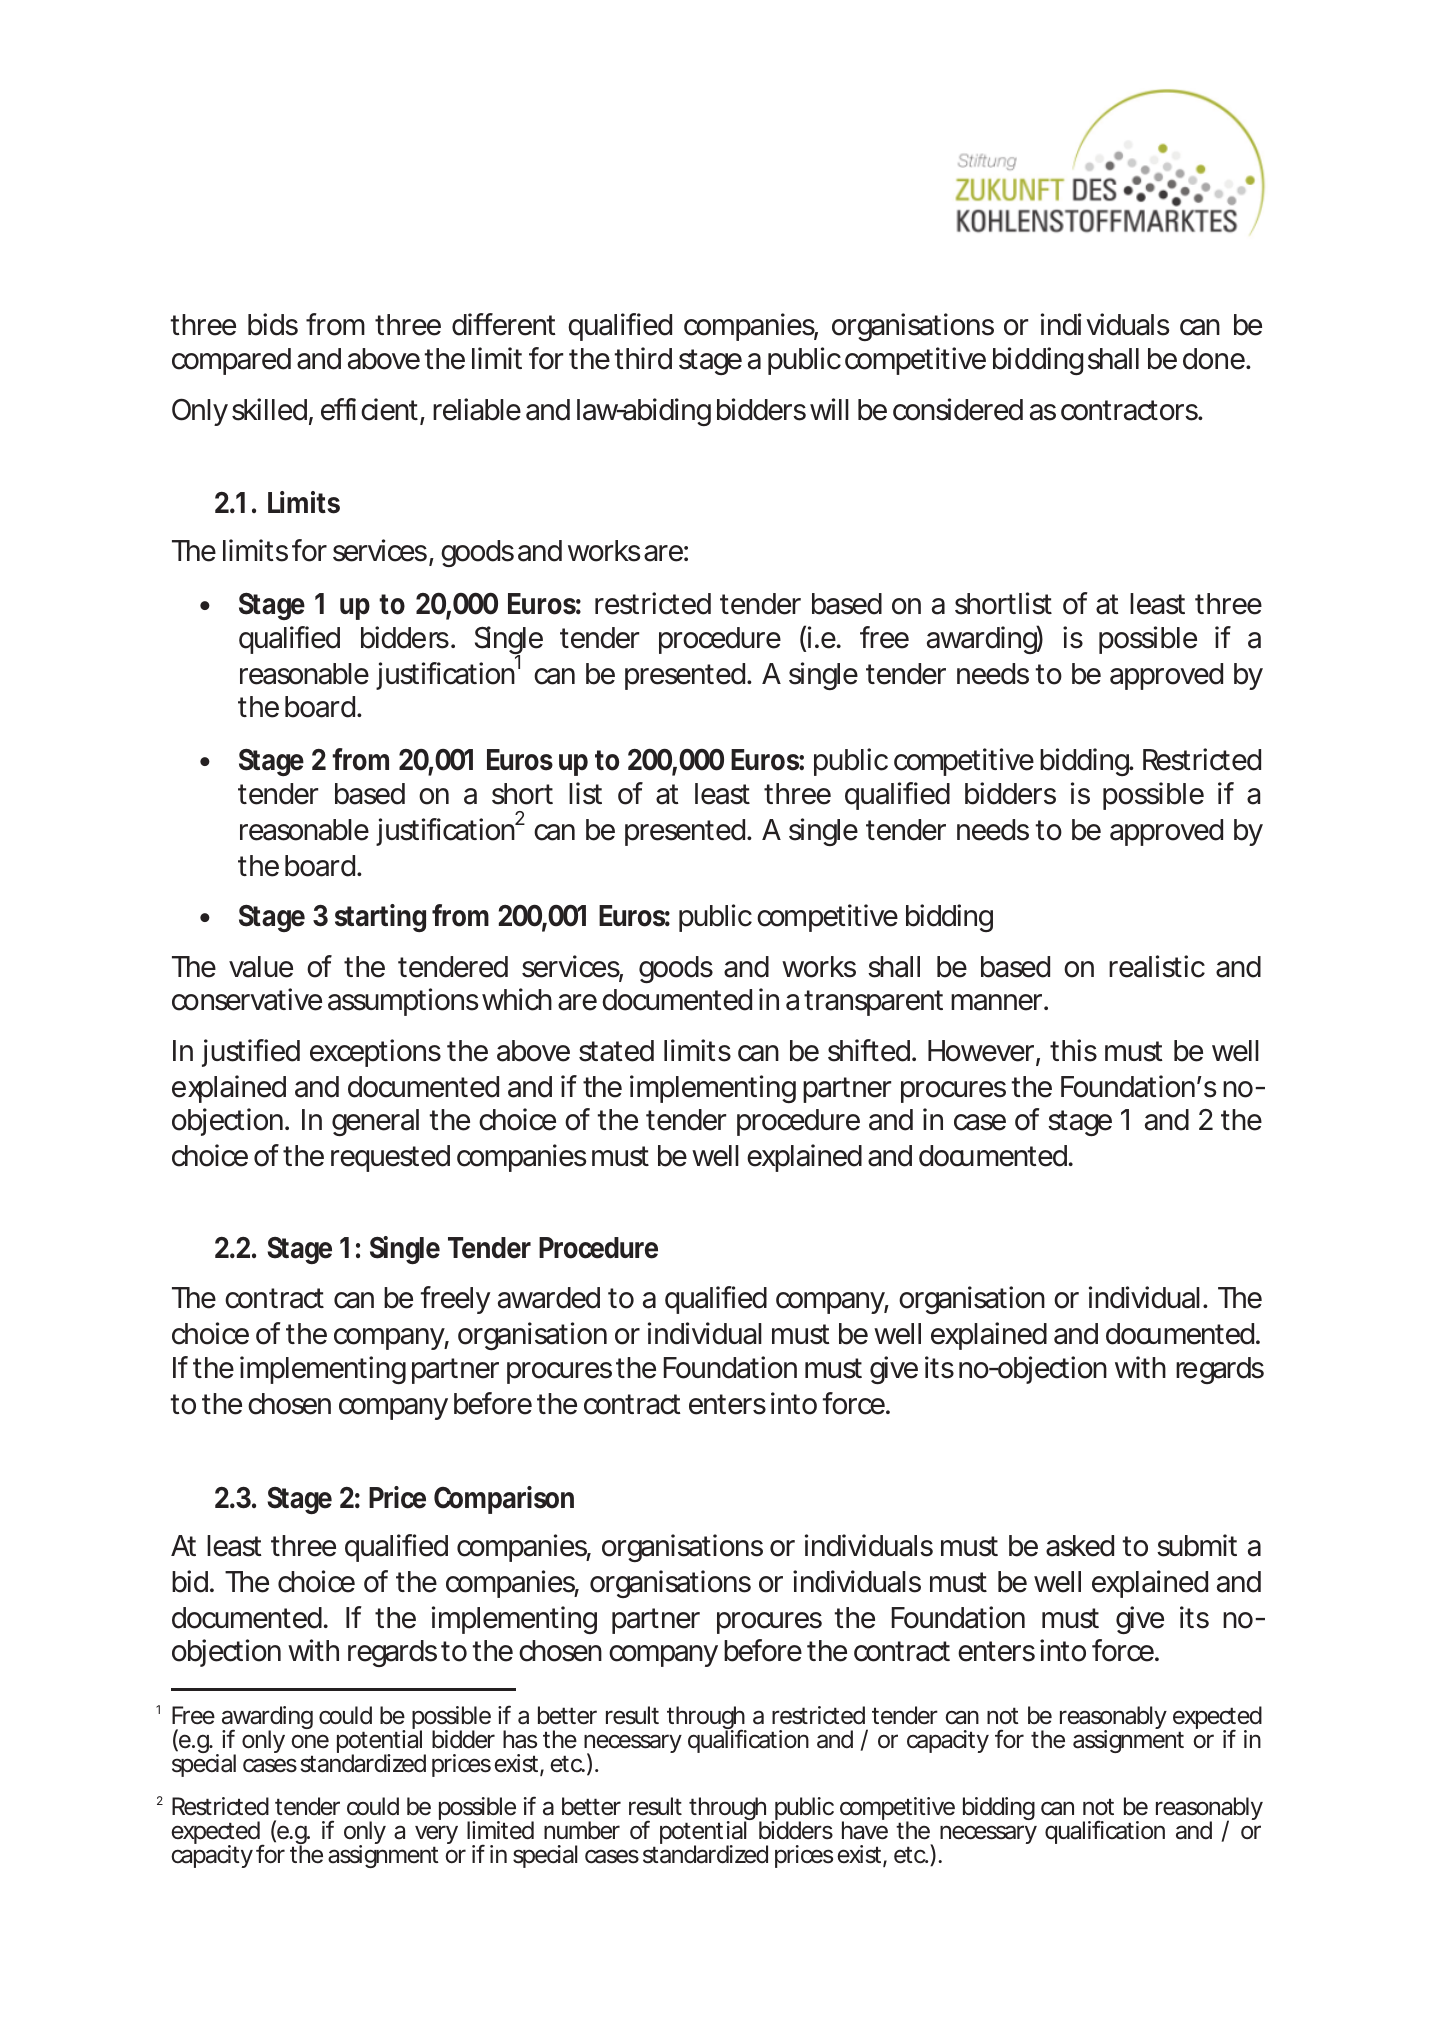 The height and width of the image is (2022, 1430). Describe the element at coordinates (996, 1002) in the image. I see `manner` at that location.
